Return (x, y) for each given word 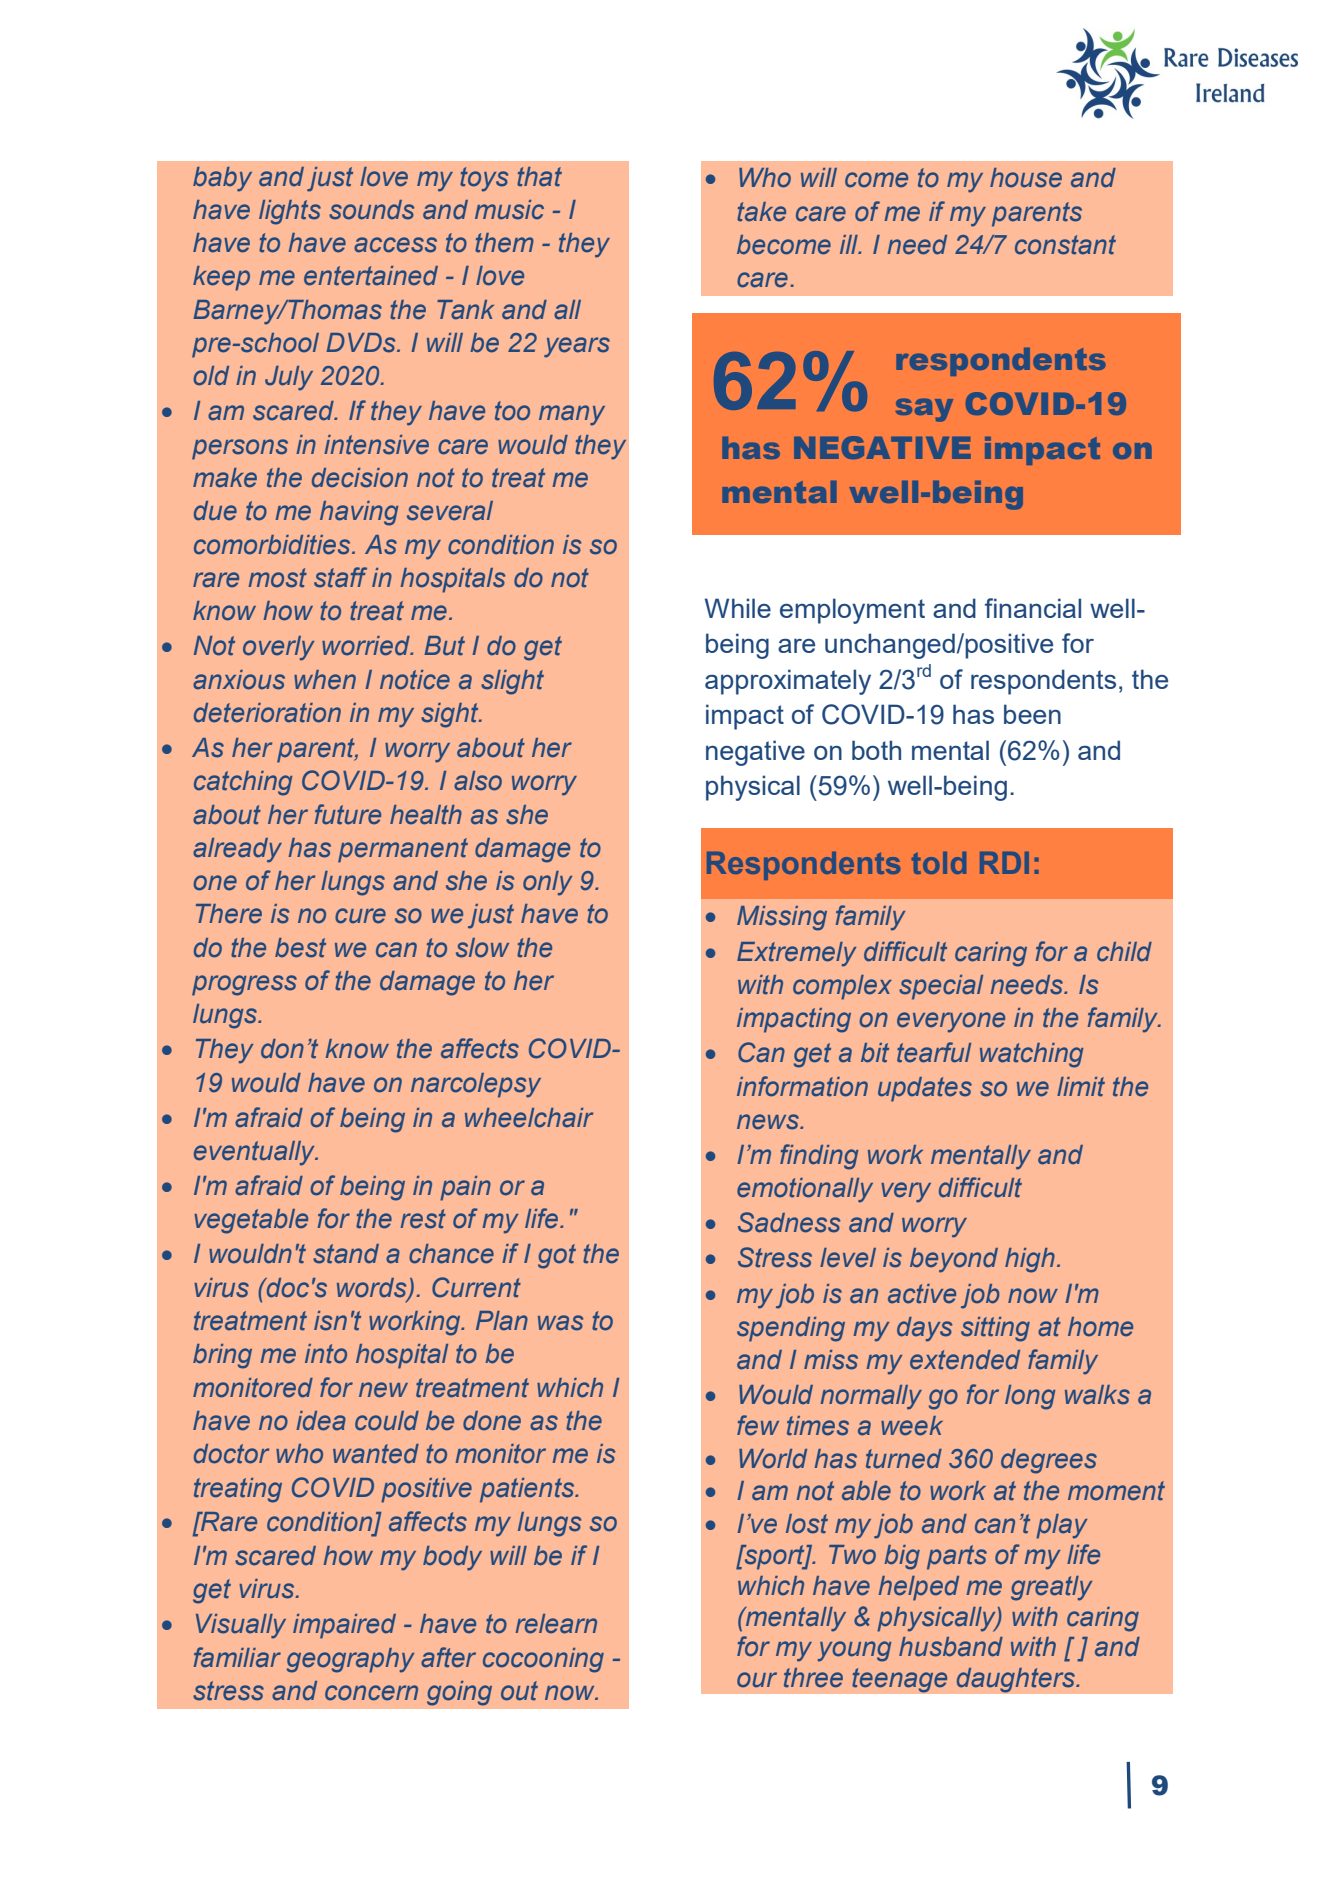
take (761, 212)
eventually (256, 1153)
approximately (788, 682)
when (325, 680)
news (769, 1122)
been (1032, 714)
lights (290, 212)
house (1026, 178)
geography (350, 1660)
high (1030, 1260)
